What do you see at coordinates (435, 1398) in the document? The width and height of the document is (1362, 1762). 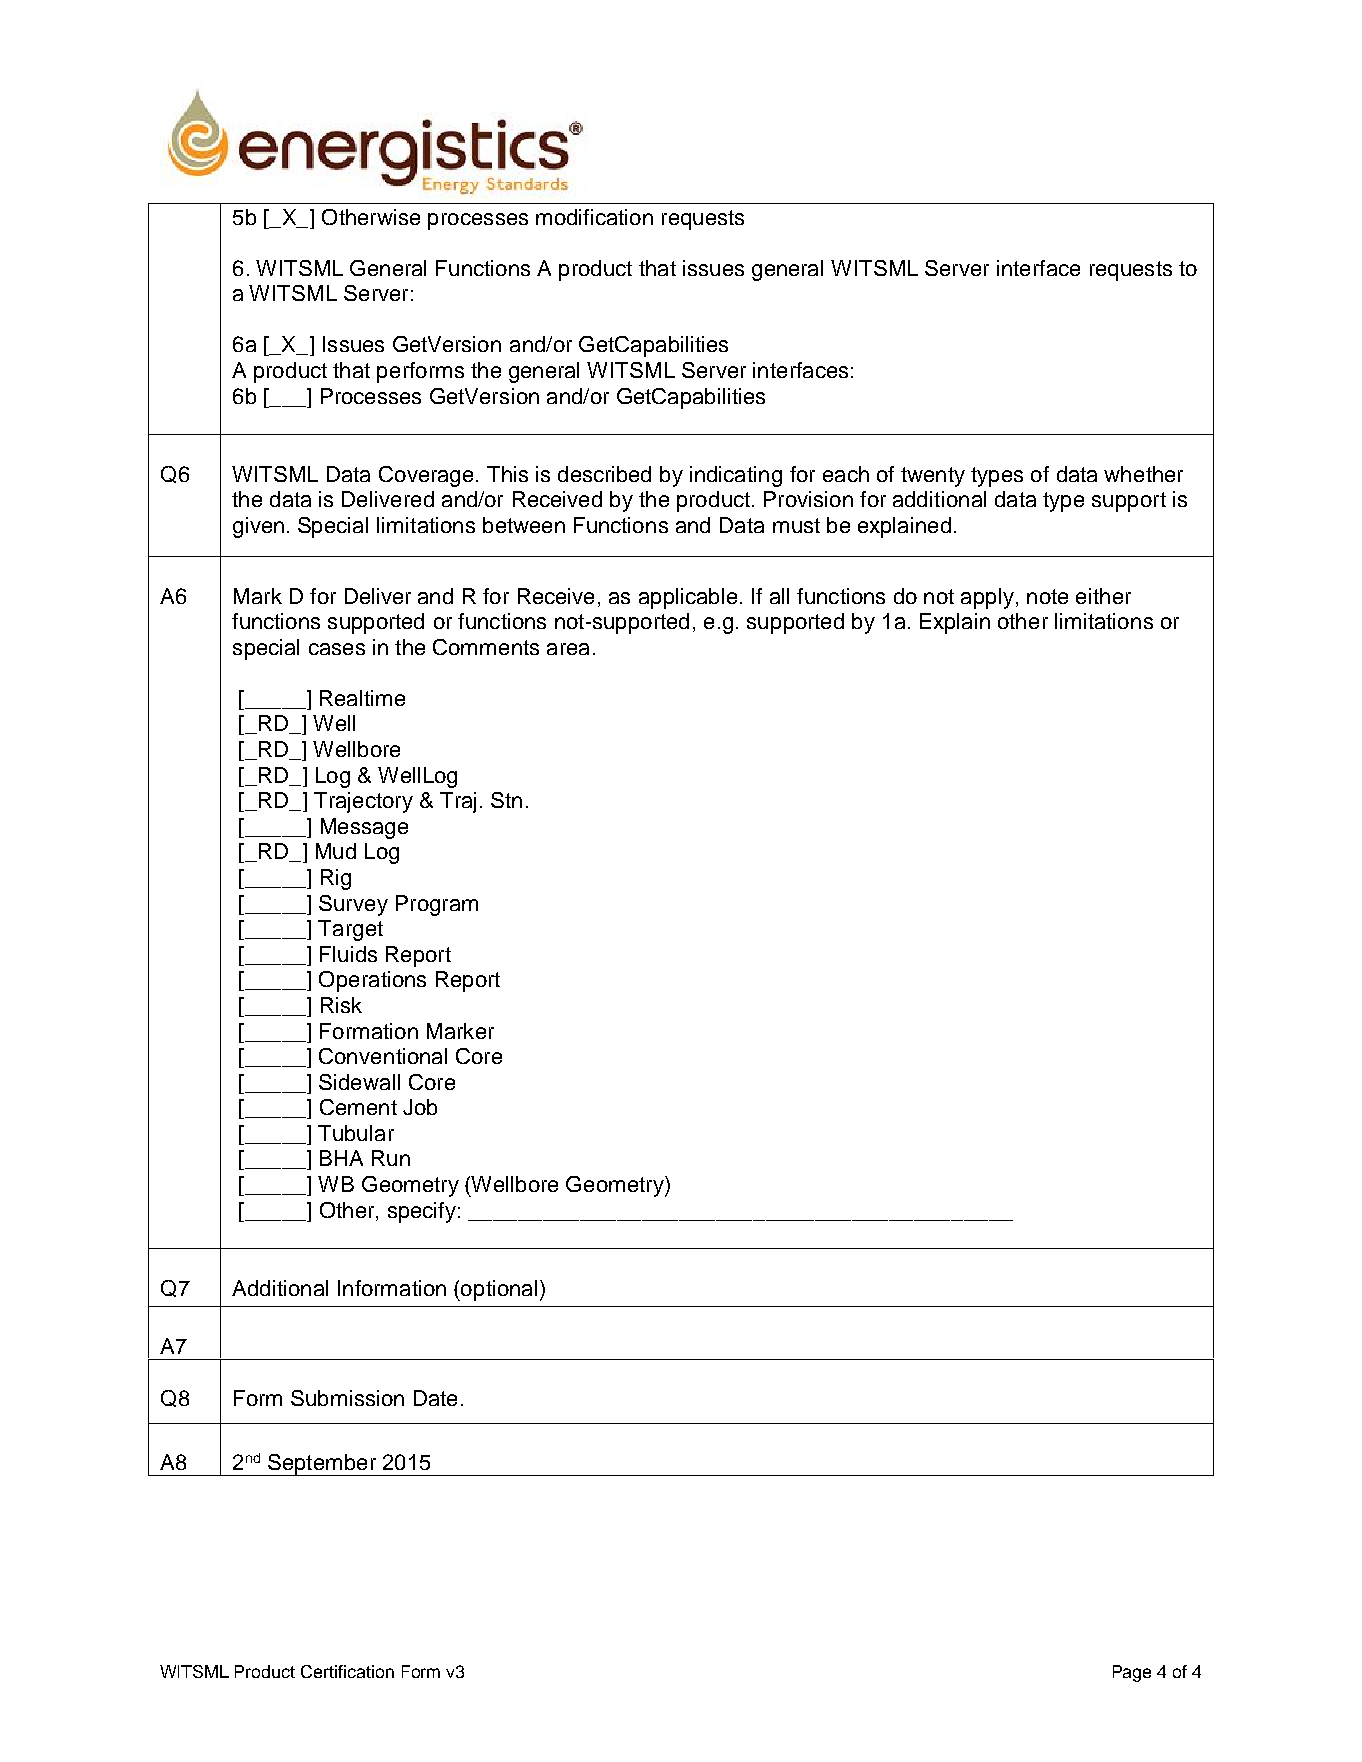 I see `Date` at bounding box center [435, 1398].
